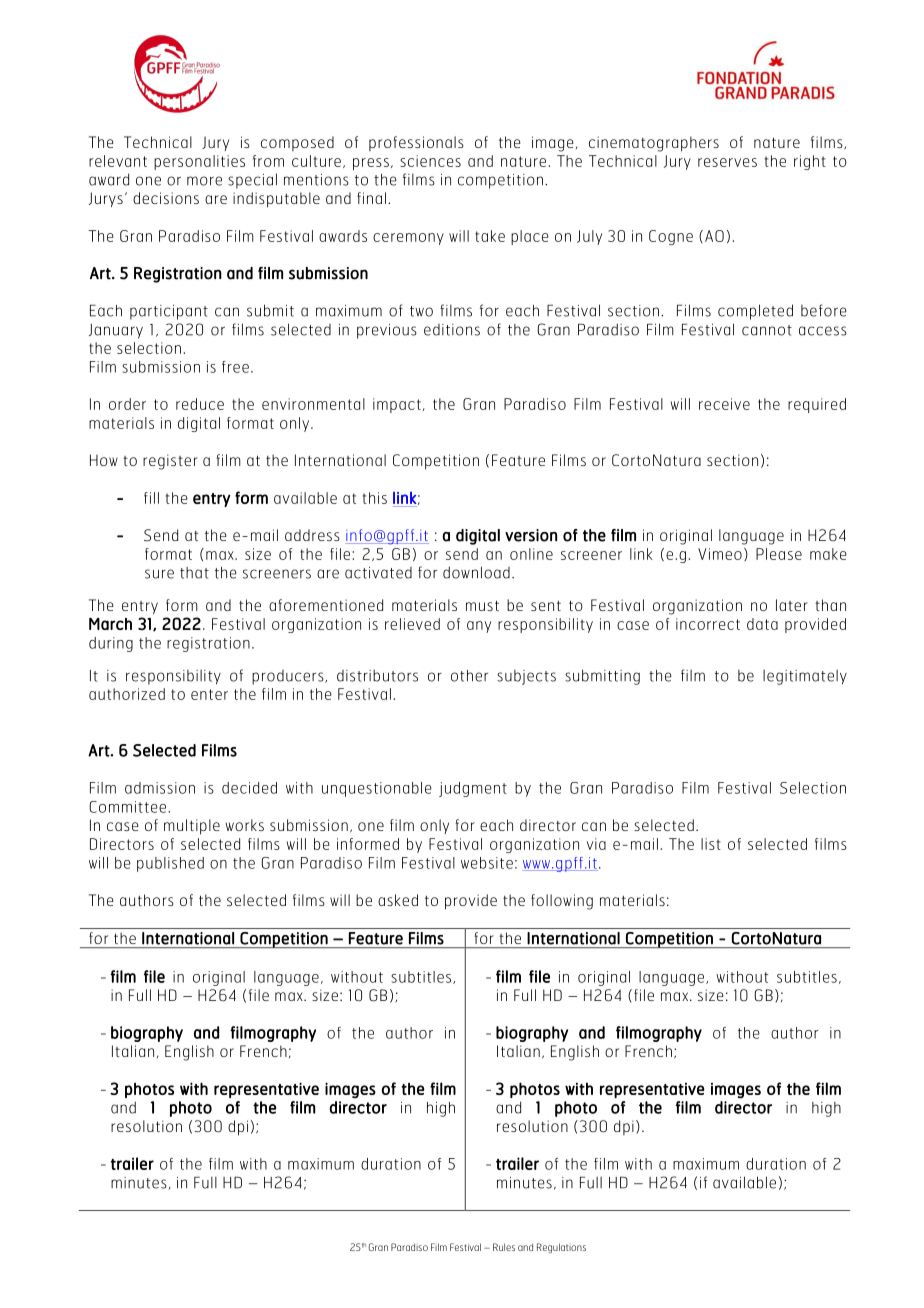 The width and height of the page is (924, 1308). What do you see at coordinates (724, 404) in the page?
I see `receive` at bounding box center [724, 404].
